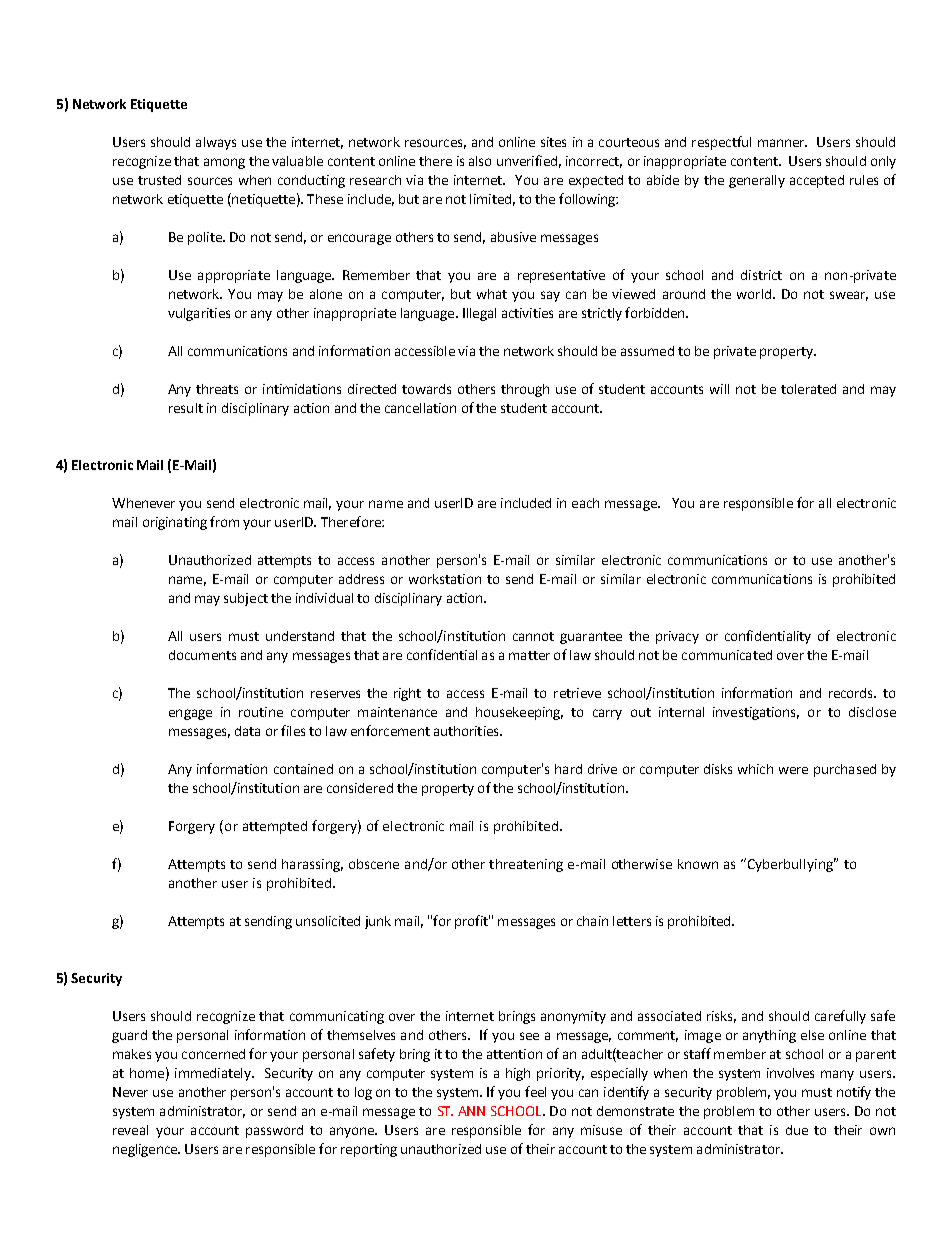 The height and width of the image is (1233, 952). What do you see at coordinates (550, 296) in the image?
I see `say` at bounding box center [550, 296].
